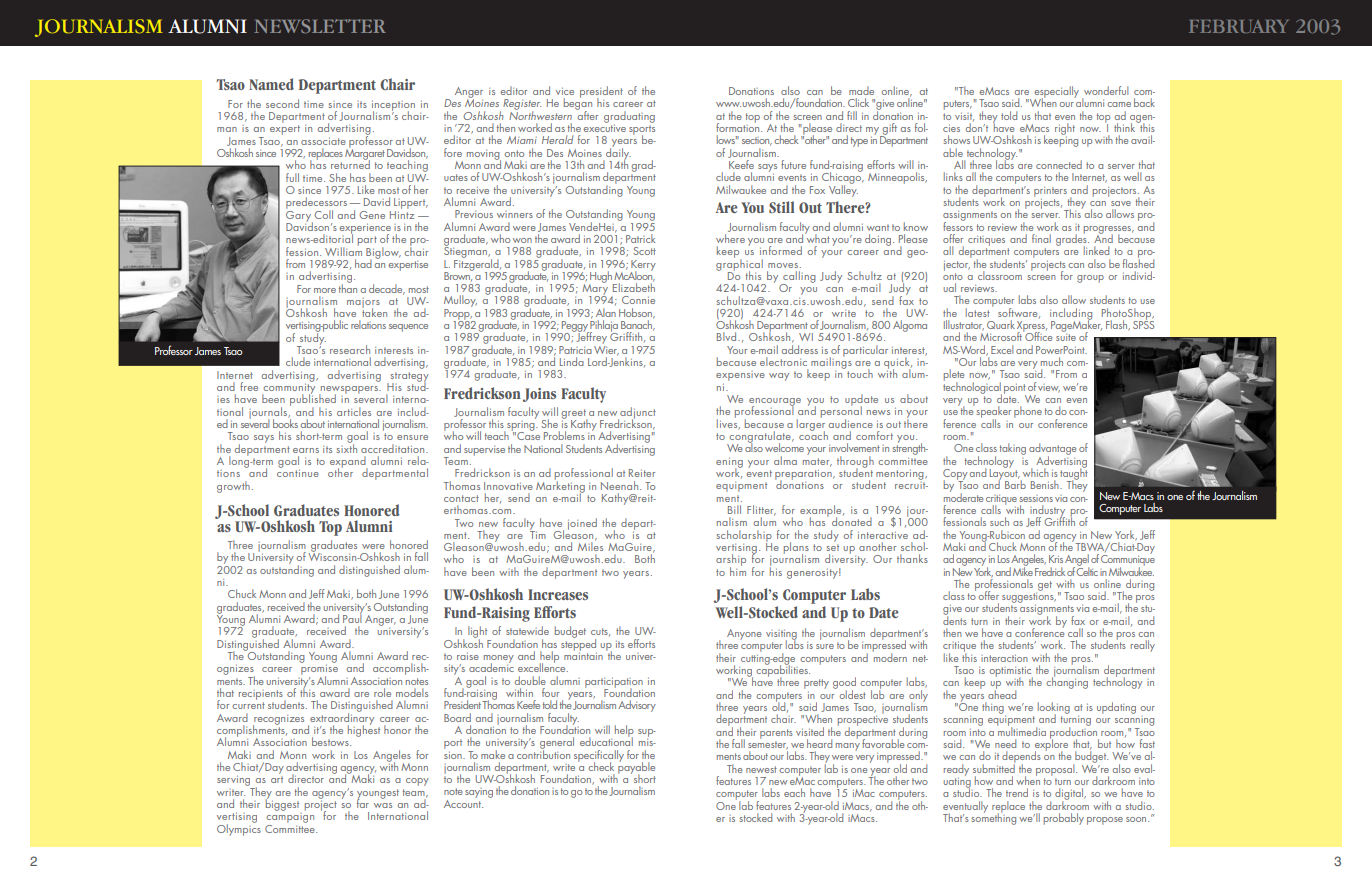 The height and width of the screenshot is (887, 1372). Describe the element at coordinates (861, 90) in the screenshot. I see `made` at that location.
